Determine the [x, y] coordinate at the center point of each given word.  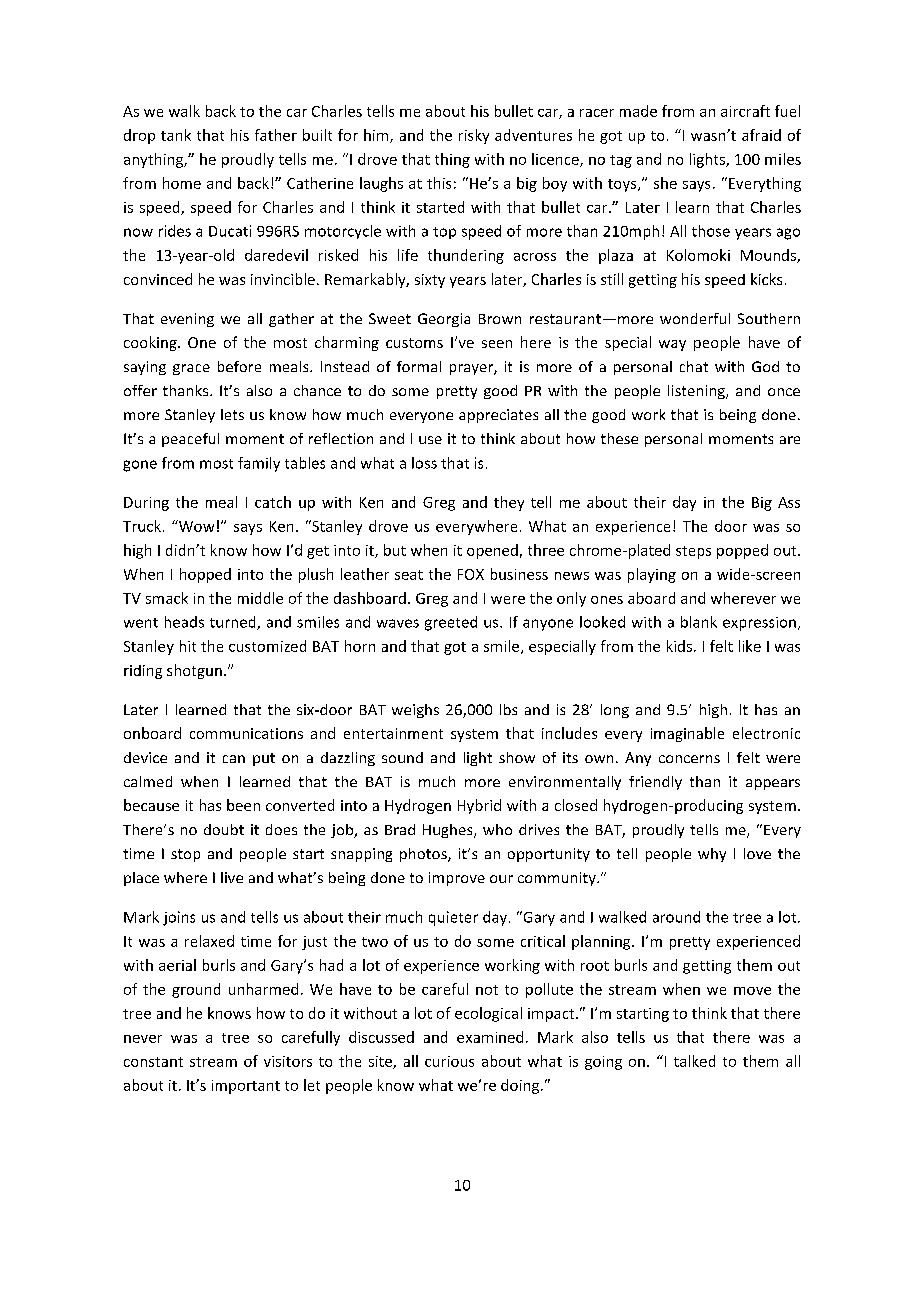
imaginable [687, 734]
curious [449, 1061]
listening [697, 392]
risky [474, 136]
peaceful [190, 440]
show [517, 757]
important [246, 1087]
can [234, 759]
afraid [761, 135]
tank [176, 135]
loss [424, 463]
